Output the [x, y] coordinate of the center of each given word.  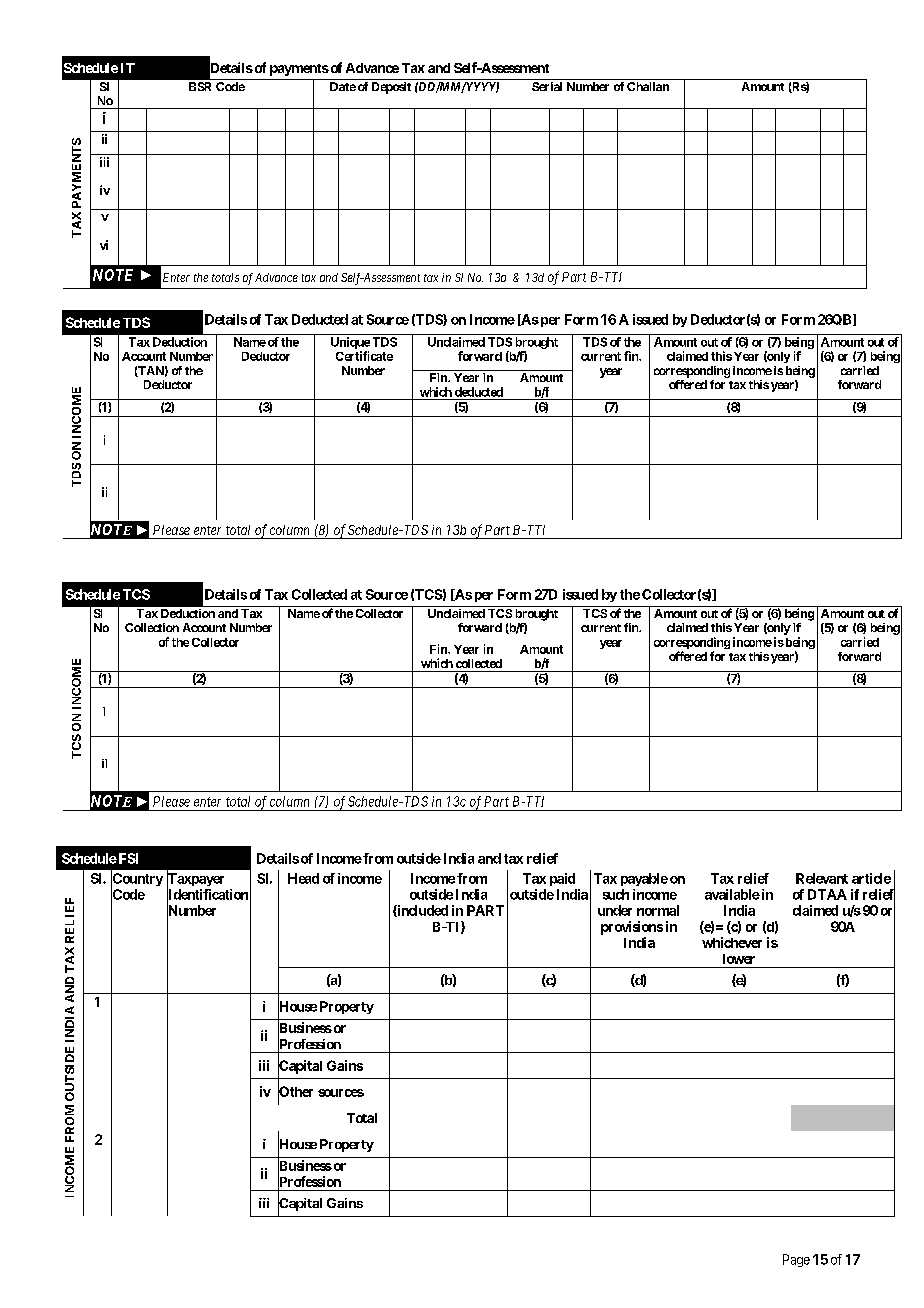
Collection [152, 627]
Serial [547, 86]
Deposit [391, 88]
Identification [207, 894]
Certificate [364, 356]
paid [562, 879]
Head [303, 878]
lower [739, 959]
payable [644, 879]
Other [295, 1092]
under [615, 910]
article [871, 878]
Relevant [822, 878]
